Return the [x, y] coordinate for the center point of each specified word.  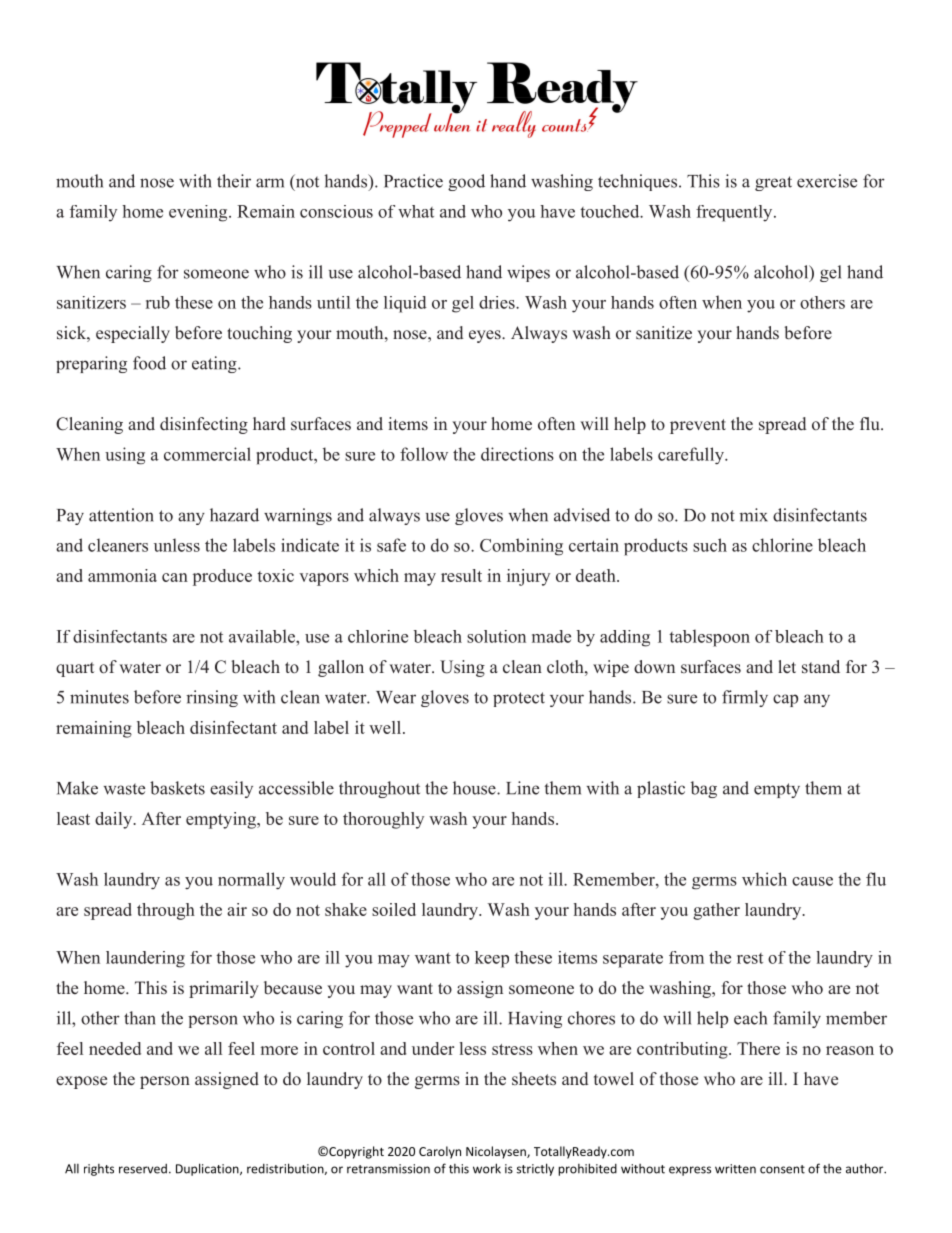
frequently [735, 213]
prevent [698, 426]
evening [199, 213]
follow [424, 454]
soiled [394, 909]
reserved [143, 1169]
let [787, 666]
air [237, 909]
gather [716, 911]
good [466, 182]
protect [519, 699]
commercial [207, 454]
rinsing [212, 698]
